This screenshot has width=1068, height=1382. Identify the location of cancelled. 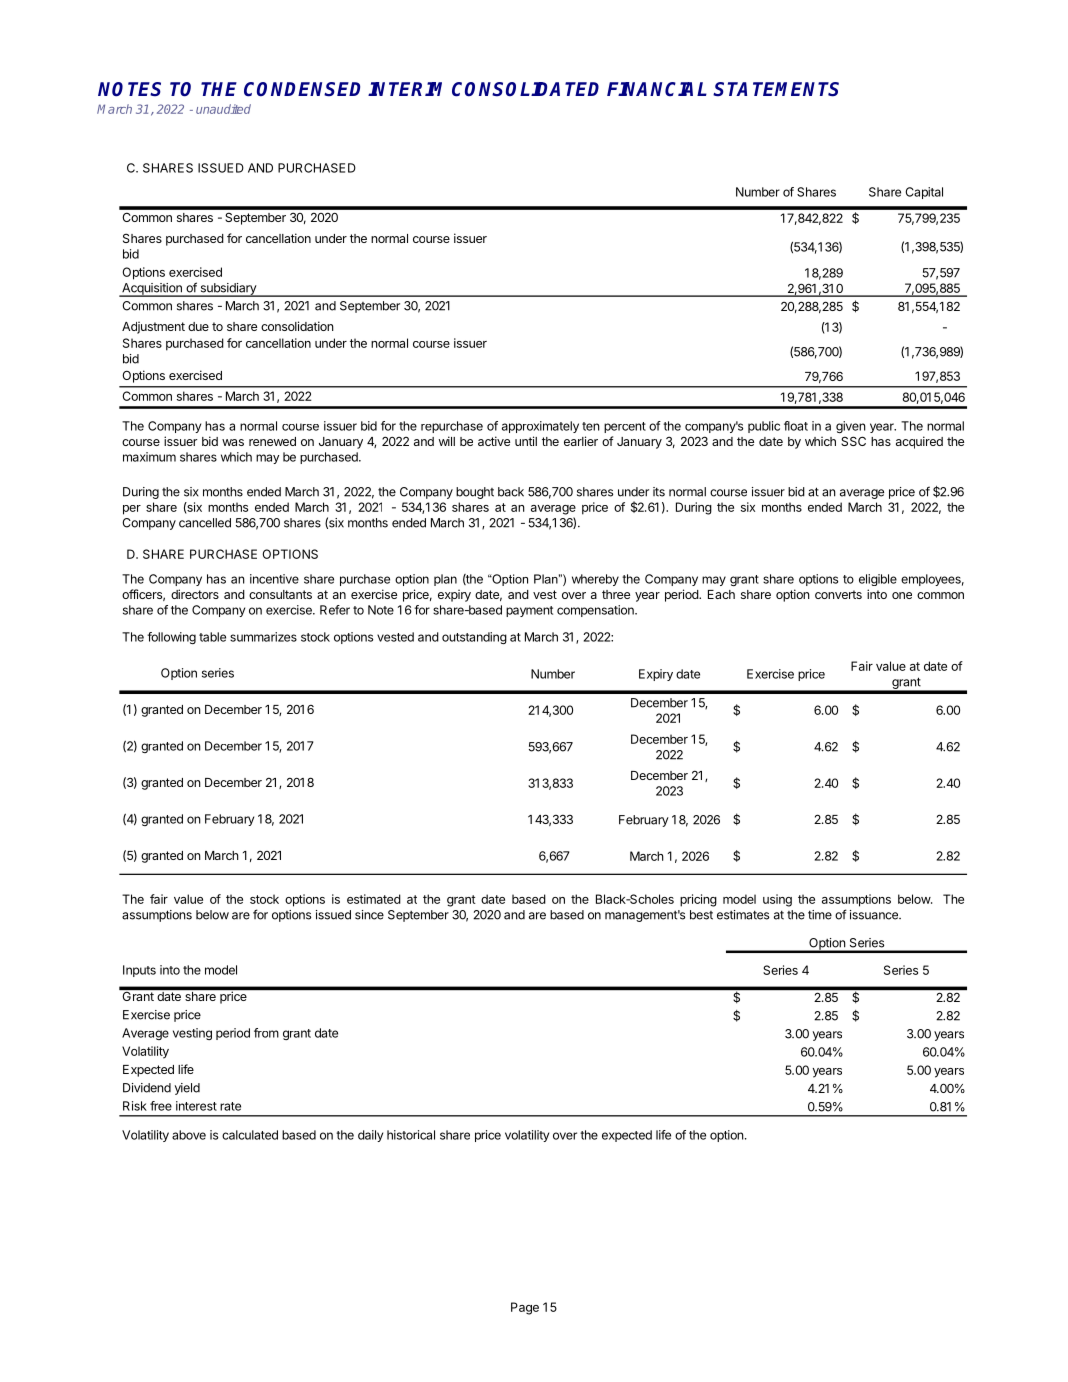
(205, 523).
